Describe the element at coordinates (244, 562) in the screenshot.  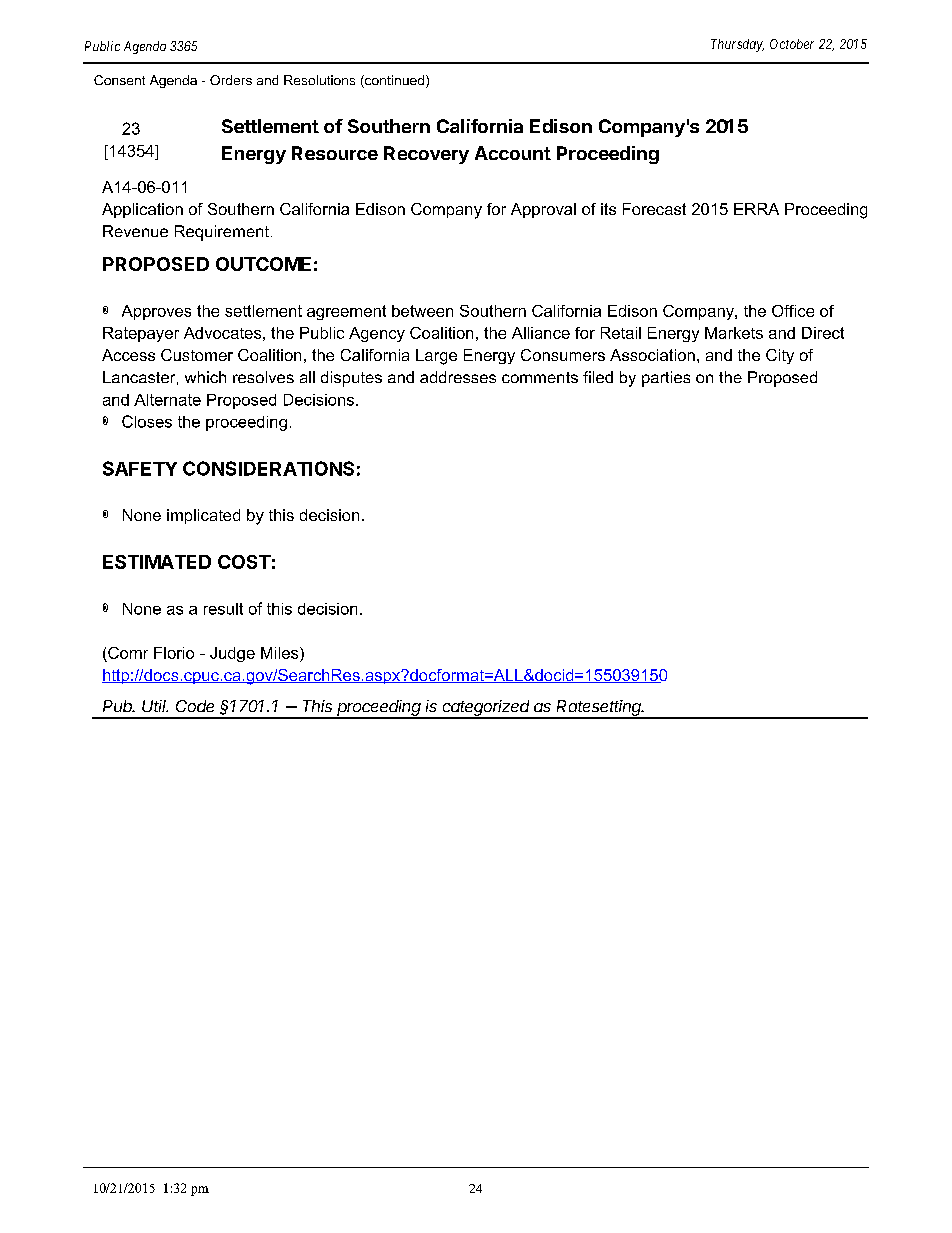
I see `COST` at that location.
